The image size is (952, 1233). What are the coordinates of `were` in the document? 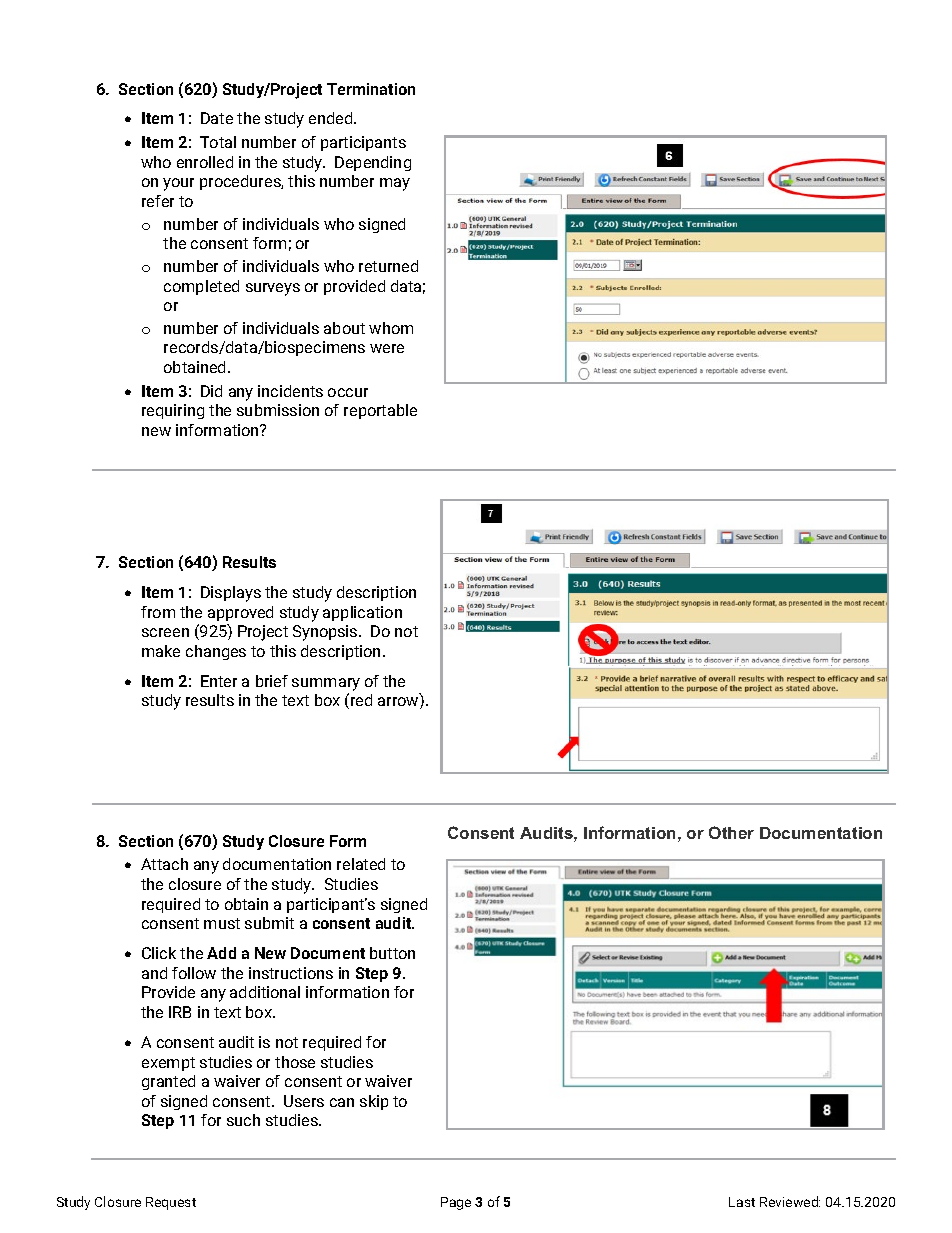 It's located at (387, 348).
